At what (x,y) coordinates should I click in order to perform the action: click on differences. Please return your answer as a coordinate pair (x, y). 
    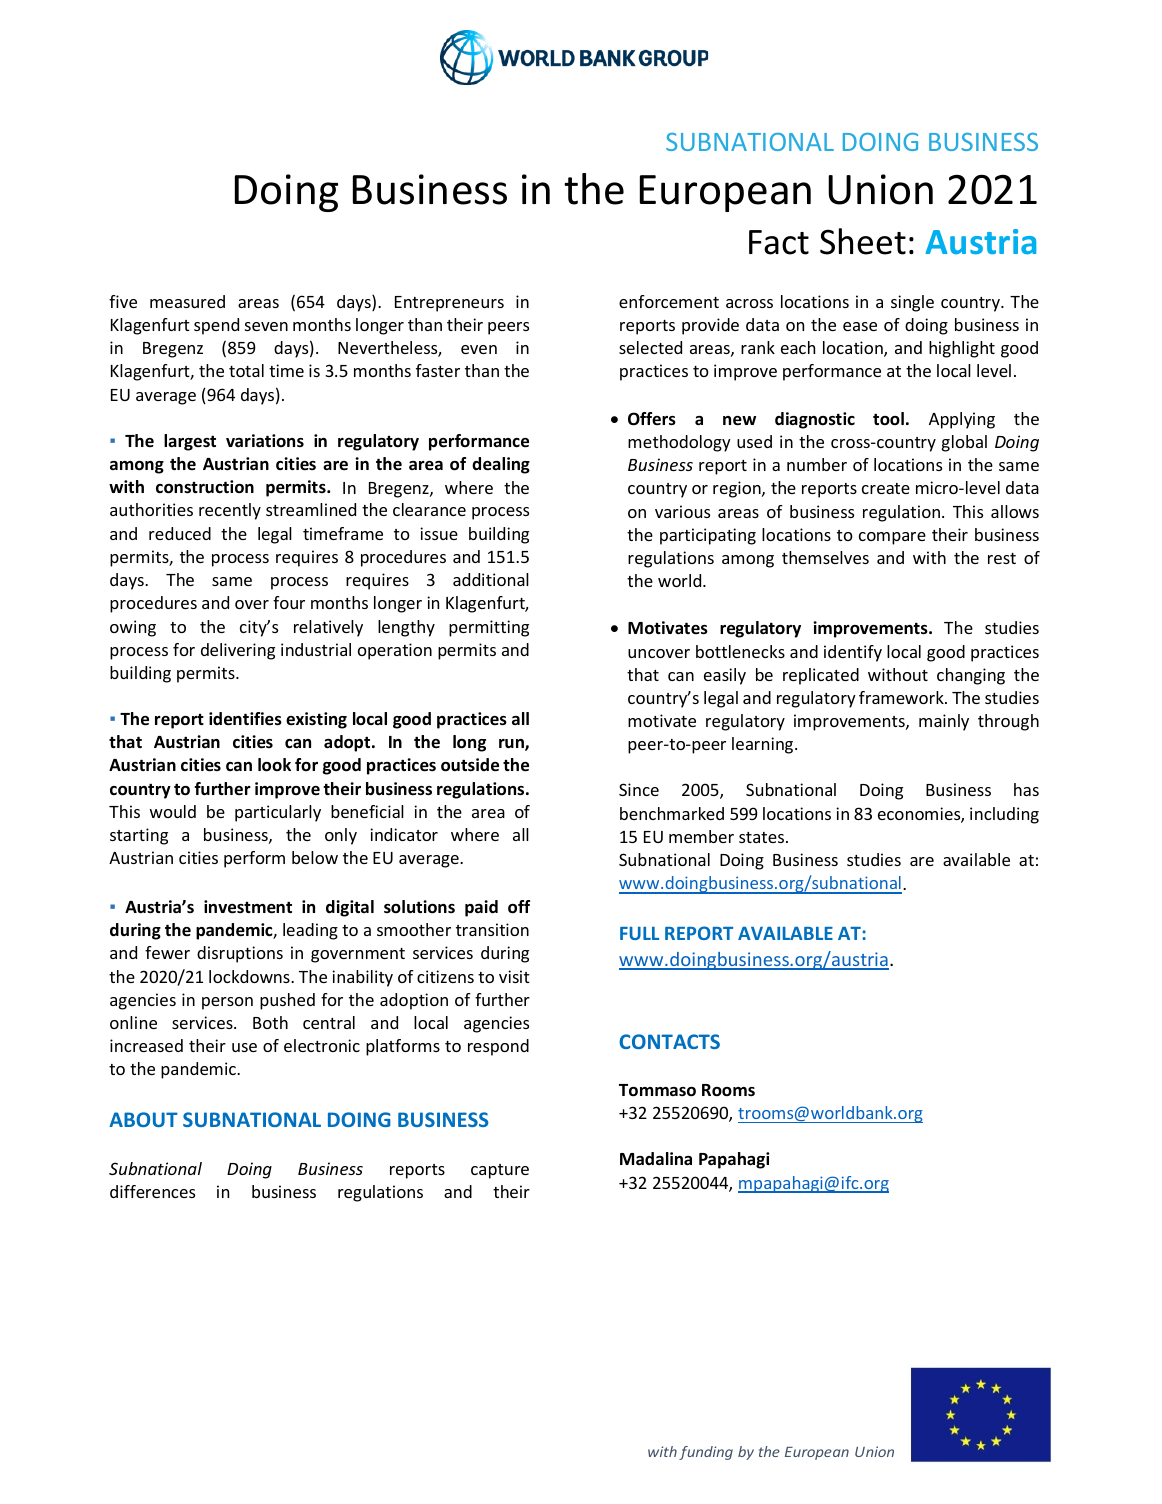
    Looking at the image, I should click on (152, 1191).
